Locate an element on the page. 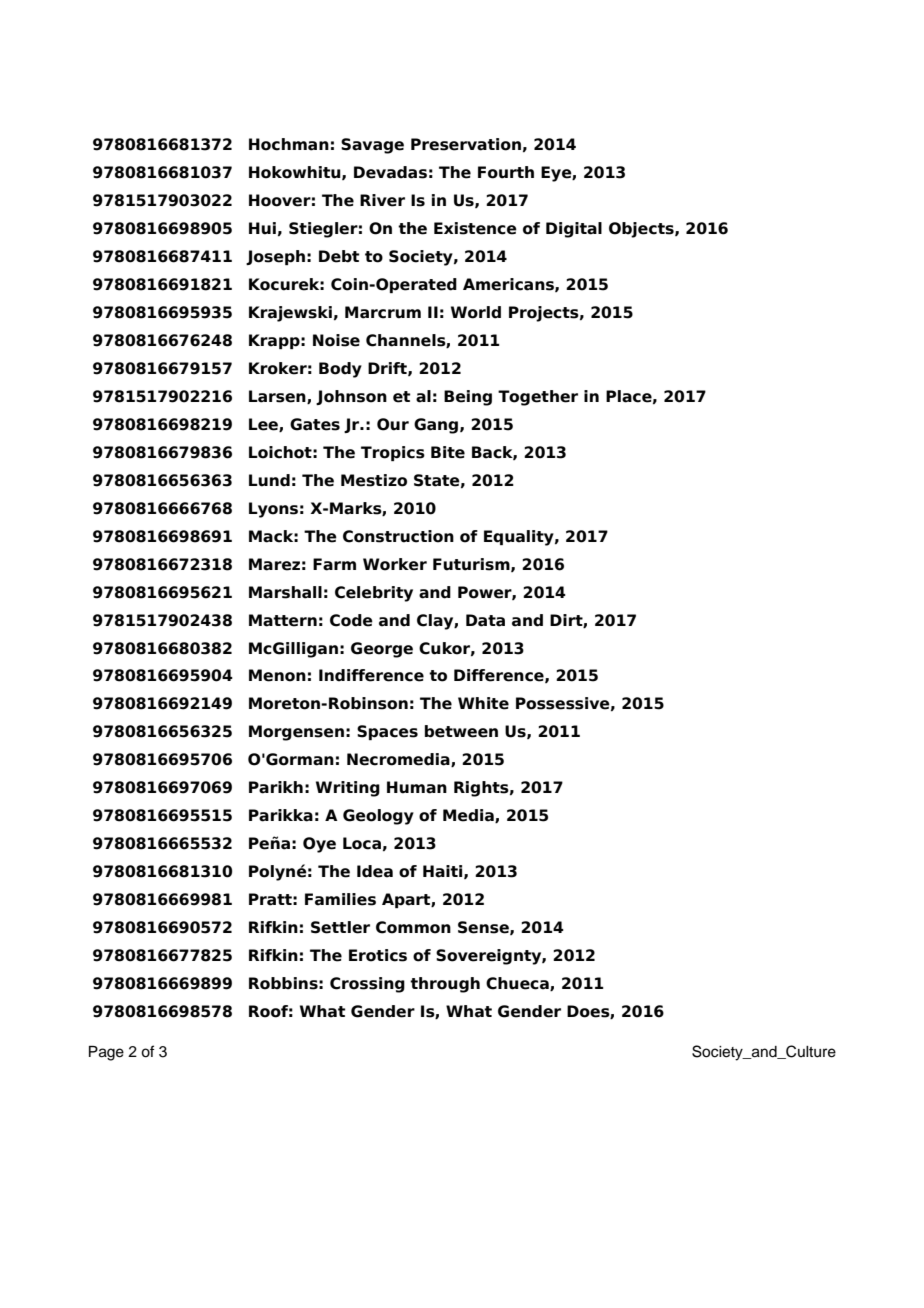 This page has height=1308, width=924. Menon is located at coordinates (277, 675).
